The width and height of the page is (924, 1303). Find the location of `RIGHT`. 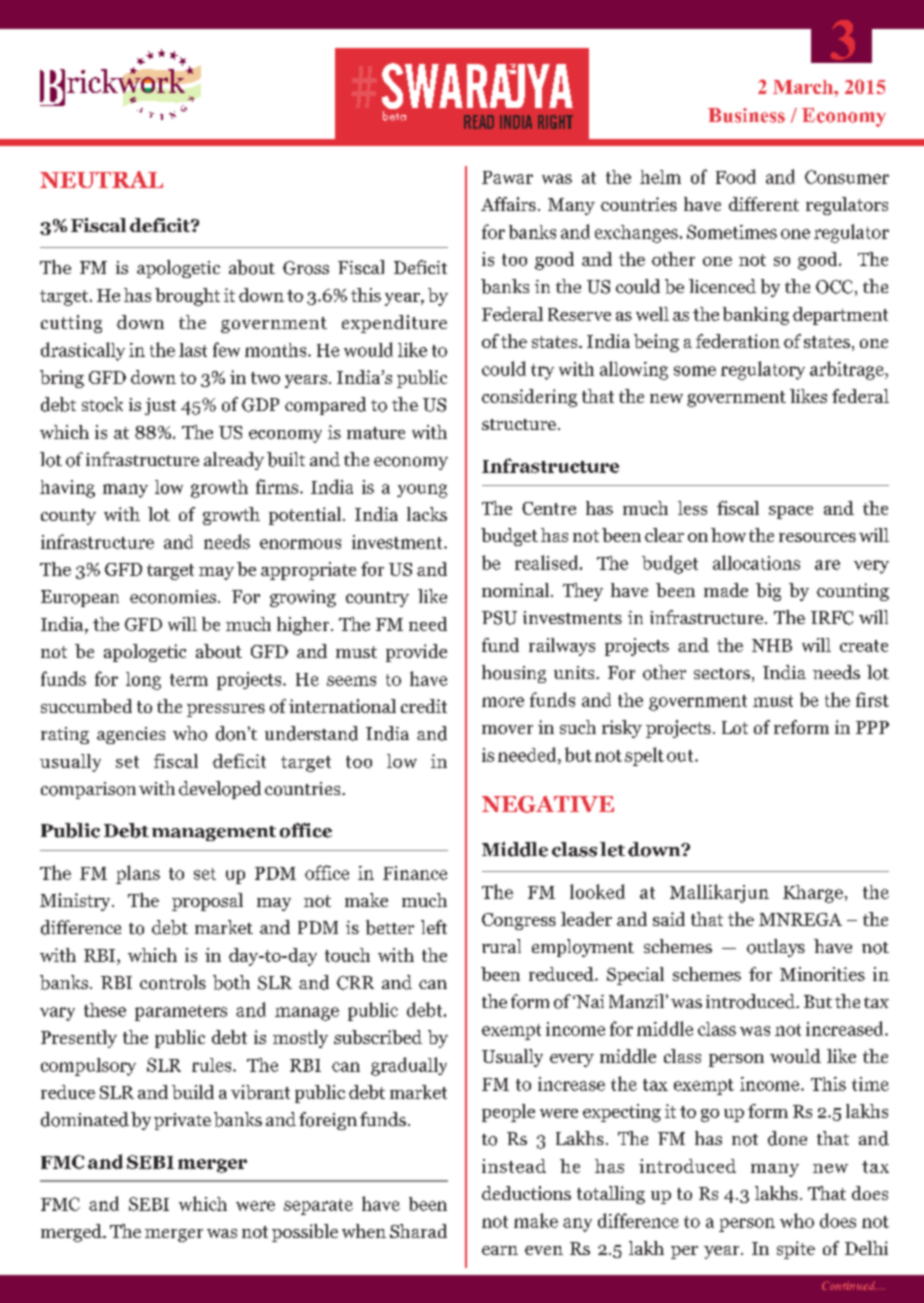

RIGHT is located at coordinates (555, 122).
